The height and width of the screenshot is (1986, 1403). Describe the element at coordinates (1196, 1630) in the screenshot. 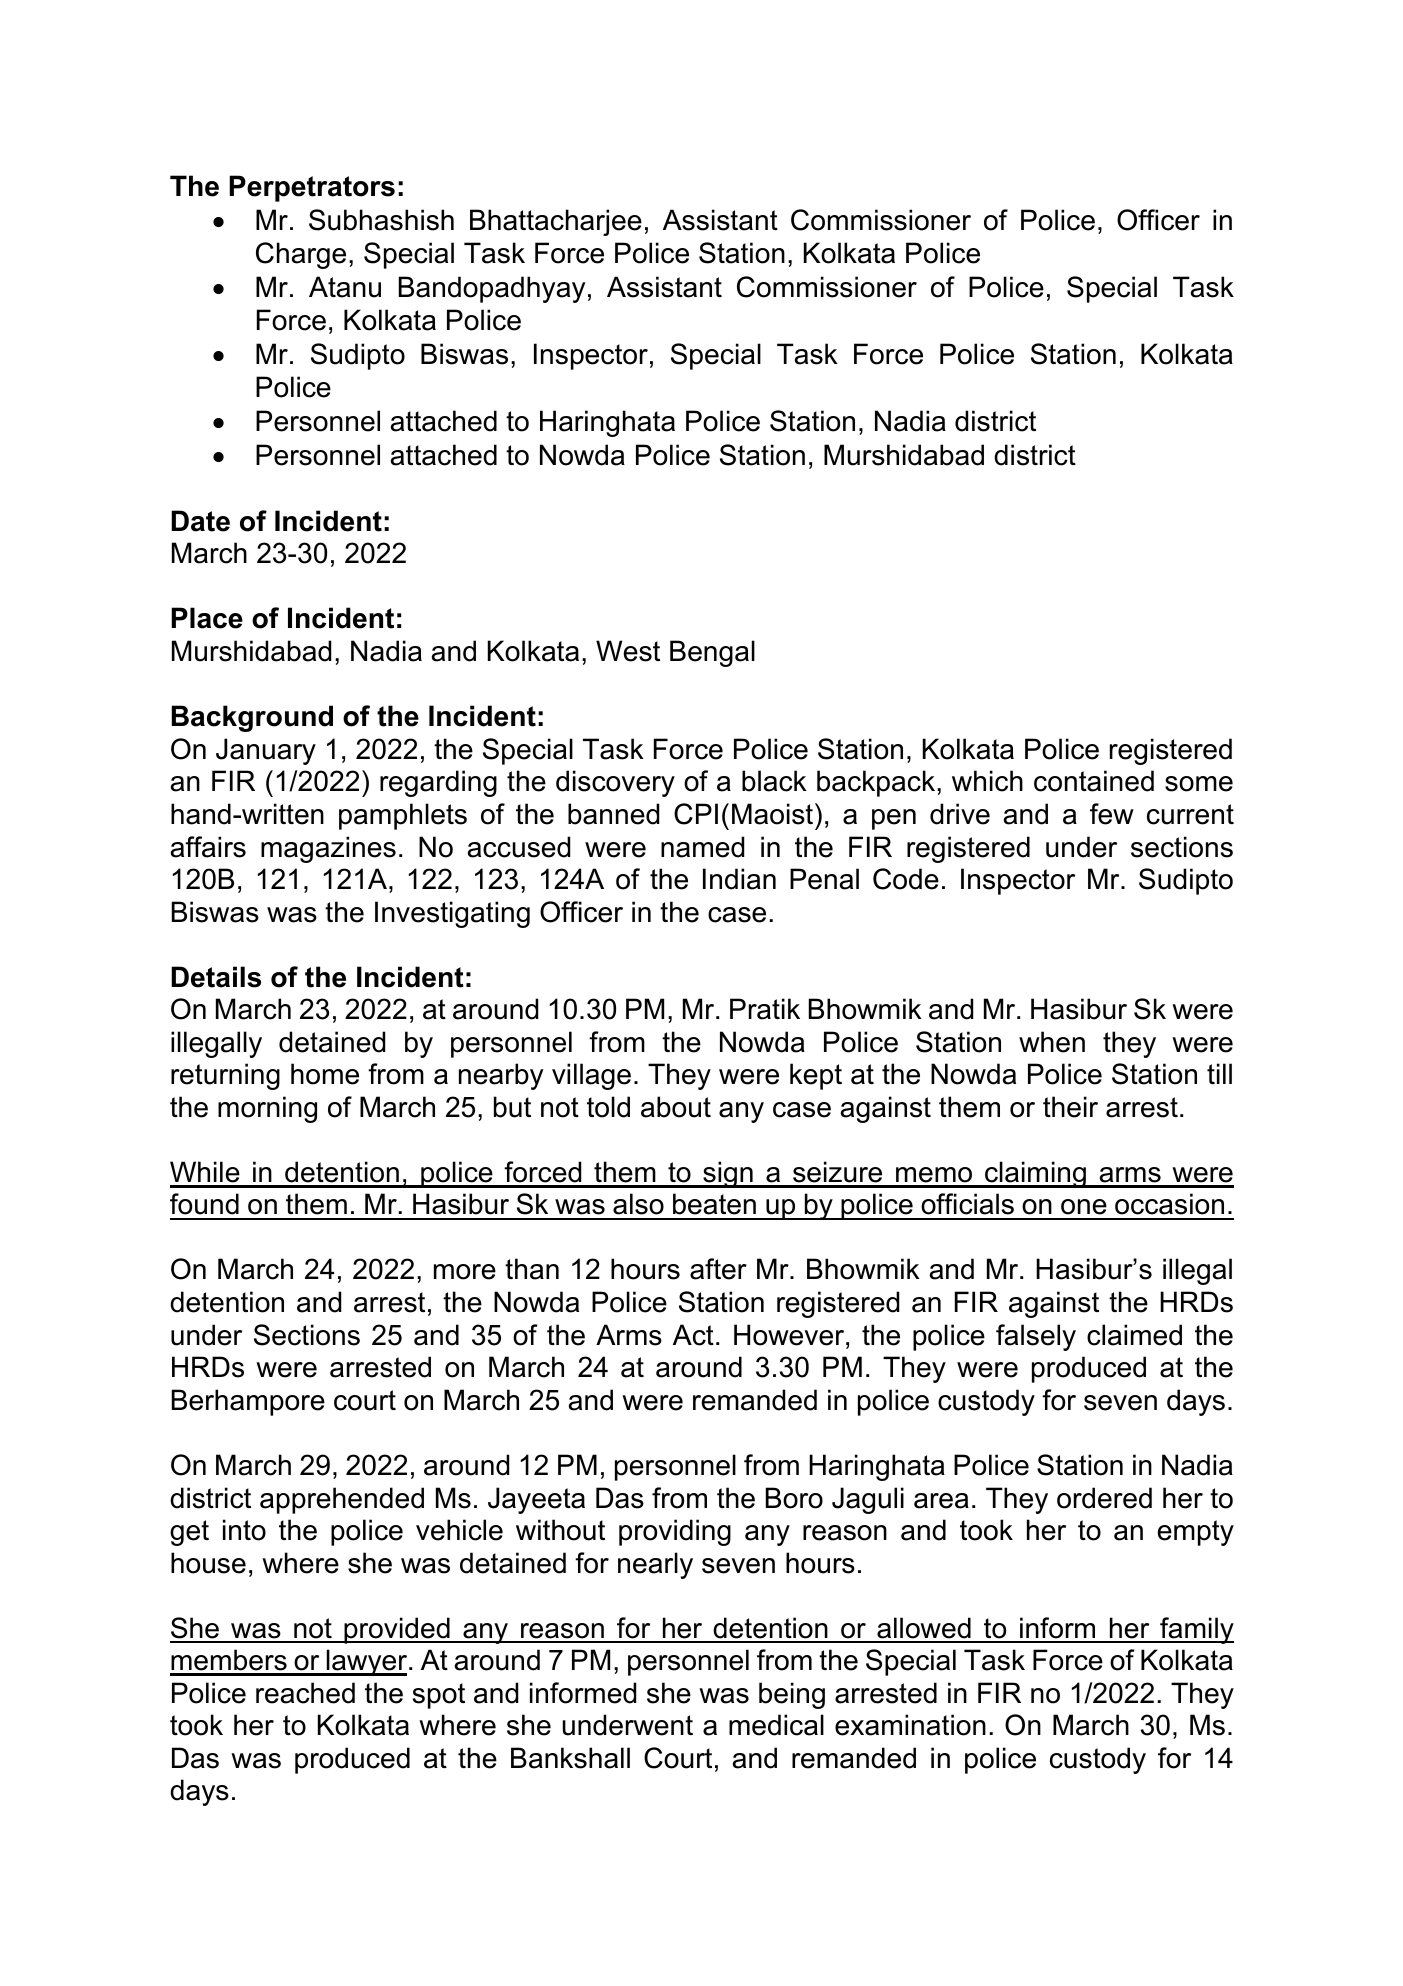

I see `family` at that location.
